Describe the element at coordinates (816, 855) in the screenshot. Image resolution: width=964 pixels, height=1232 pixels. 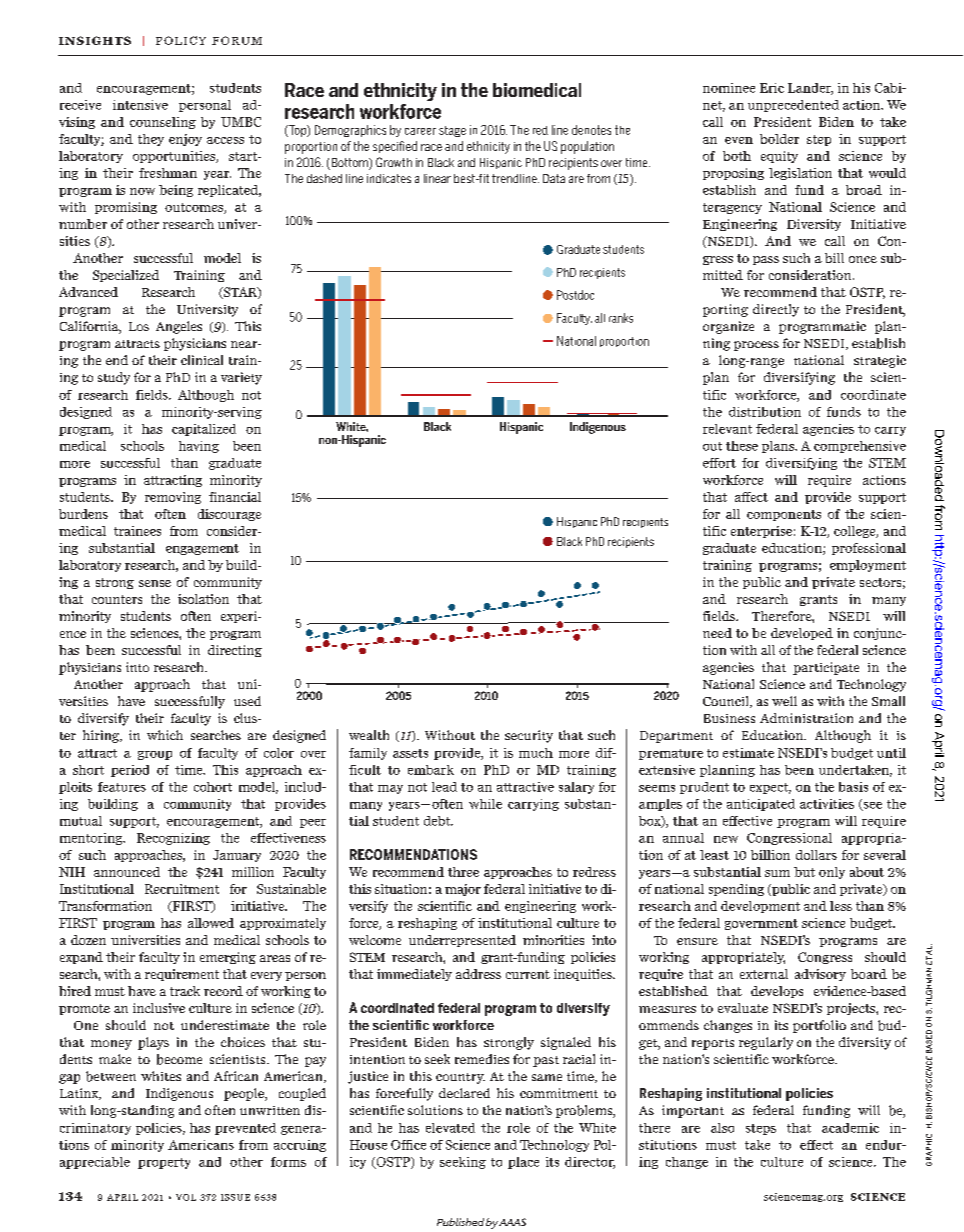
I see `dollars` at that location.
